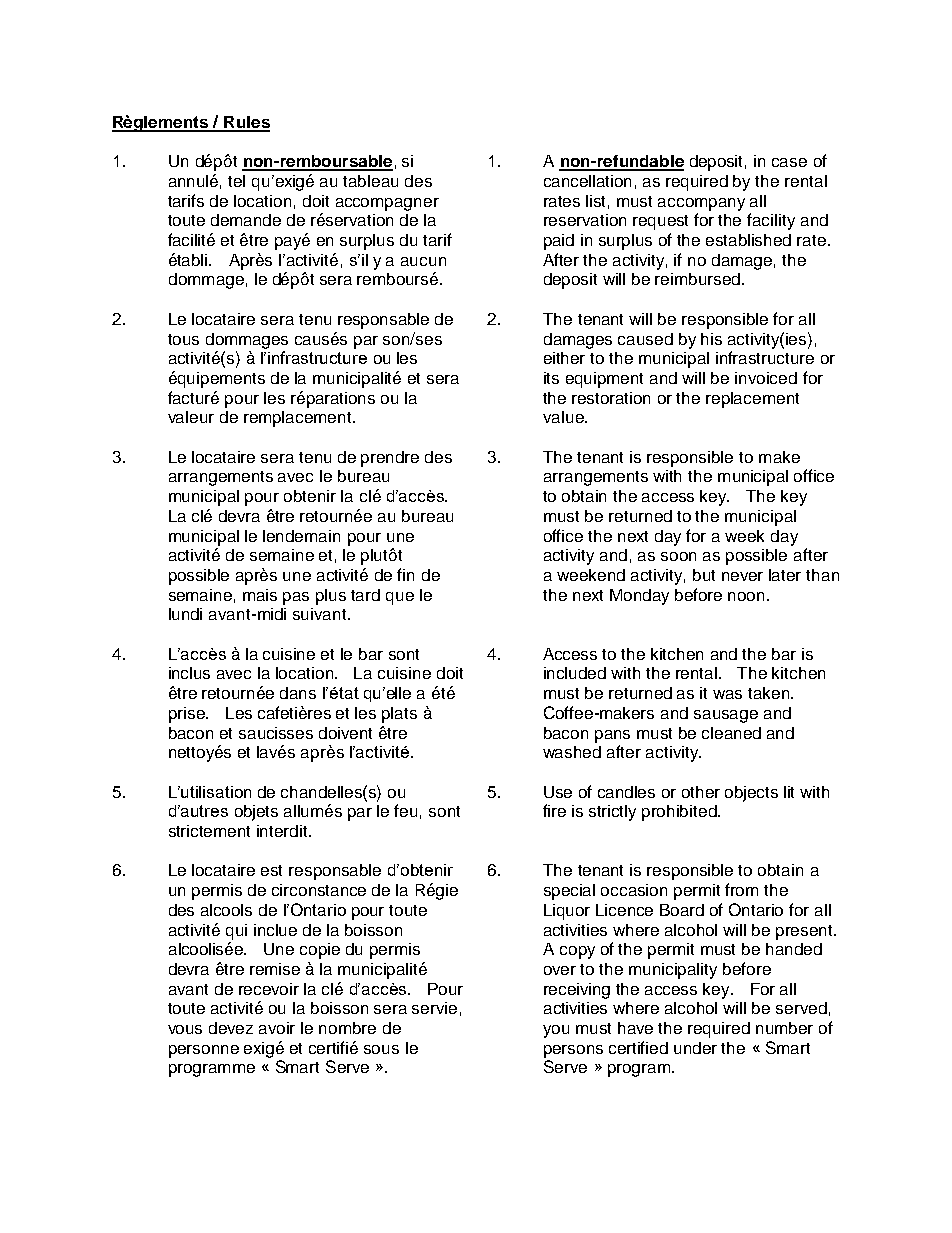  What do you see at coordinates (742, 576) in the screenshot?
I see `never` at bounding box center [742, 576].
